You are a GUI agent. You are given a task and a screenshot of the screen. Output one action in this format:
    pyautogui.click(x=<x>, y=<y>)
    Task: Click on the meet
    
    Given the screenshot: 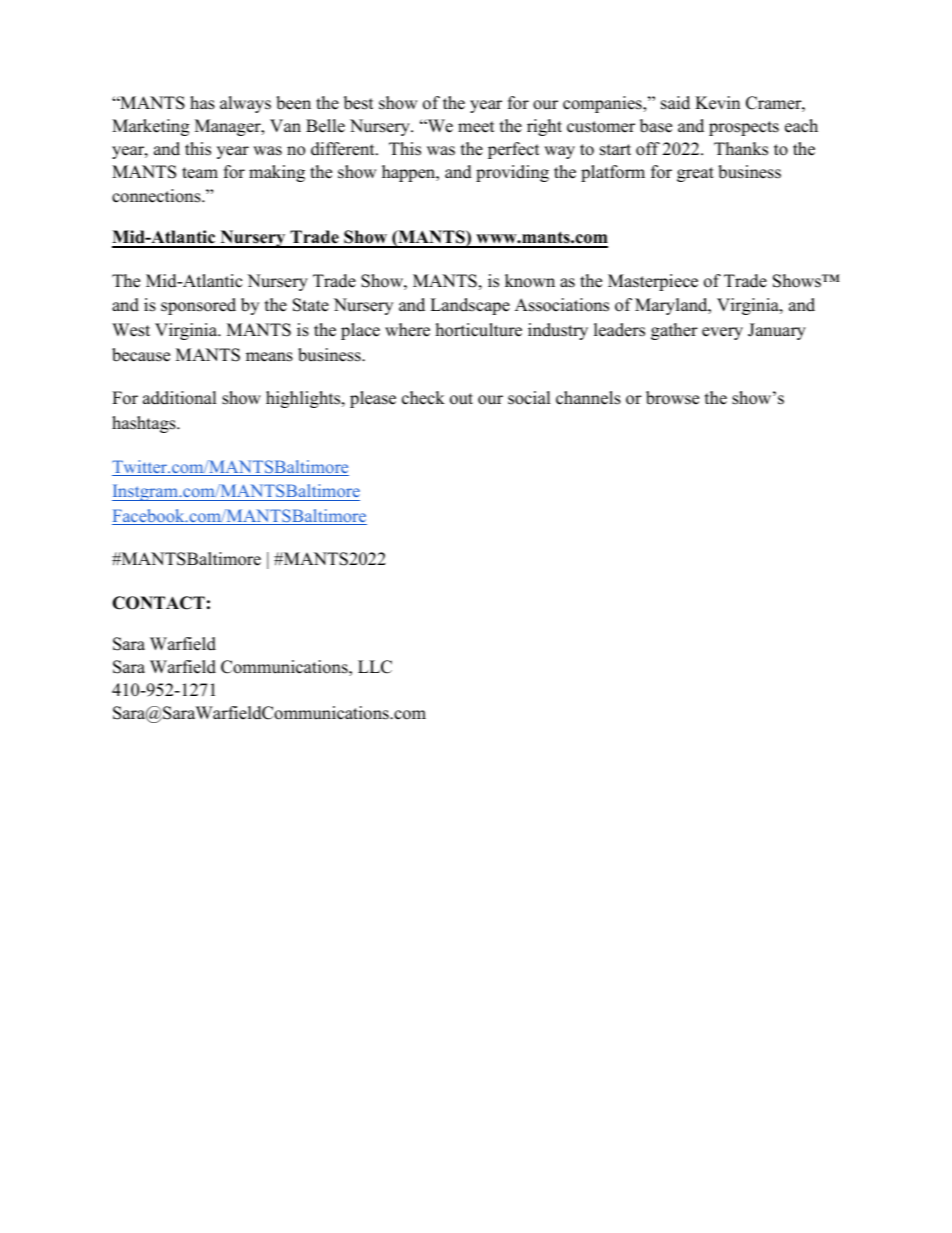 What is the action you would take?
    pyautogui.click(x=476, y=127)
